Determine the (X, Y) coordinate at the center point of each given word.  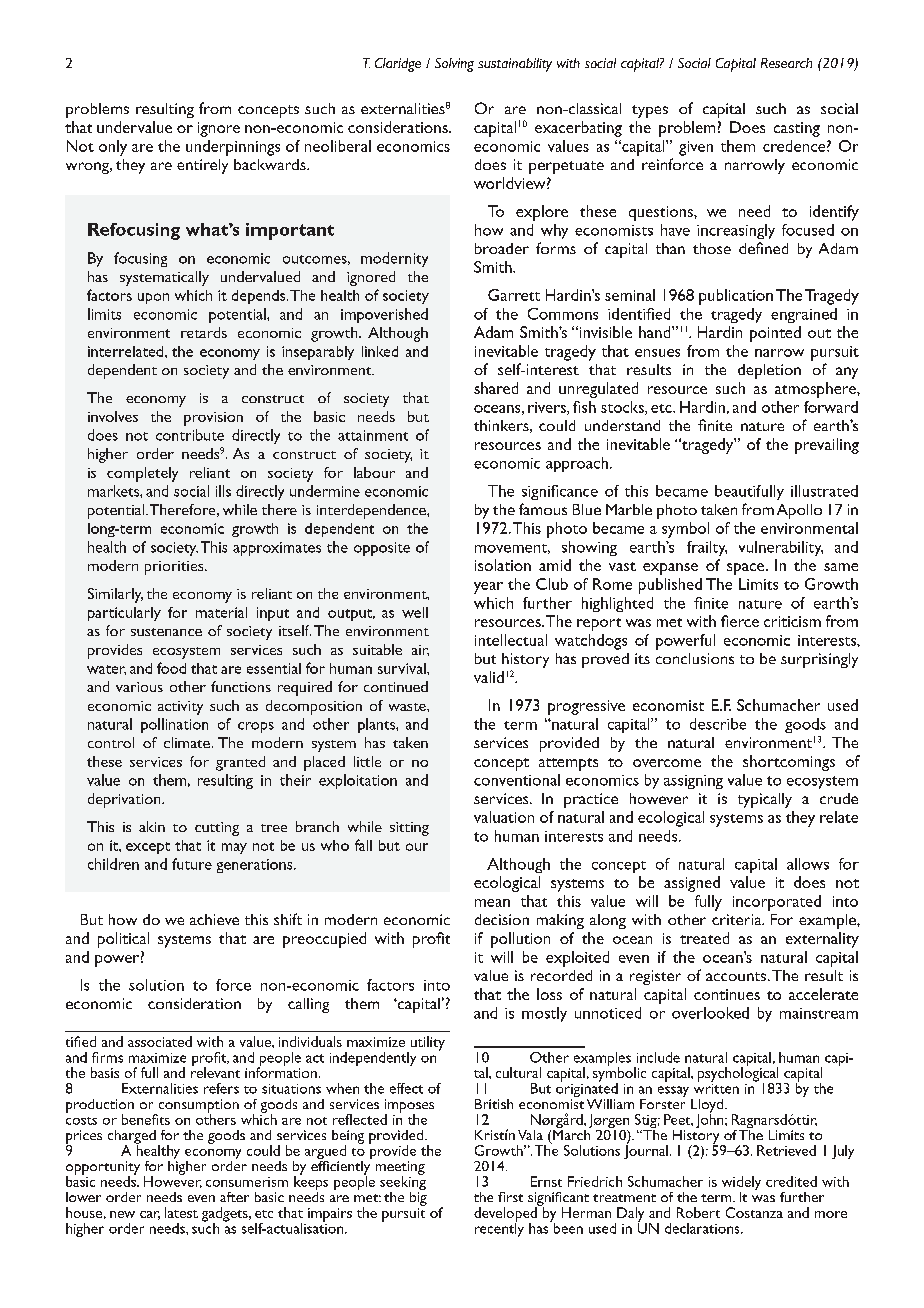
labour (374, 472)
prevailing (827, 446)
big (418, 1197)
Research (786, 63)
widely (741, 1184)
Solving (454, 65)
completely (142, 474)
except (148, 848)
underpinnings (233, 148)
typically (765, 800)
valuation (504, 817)
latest (181, 1212)
